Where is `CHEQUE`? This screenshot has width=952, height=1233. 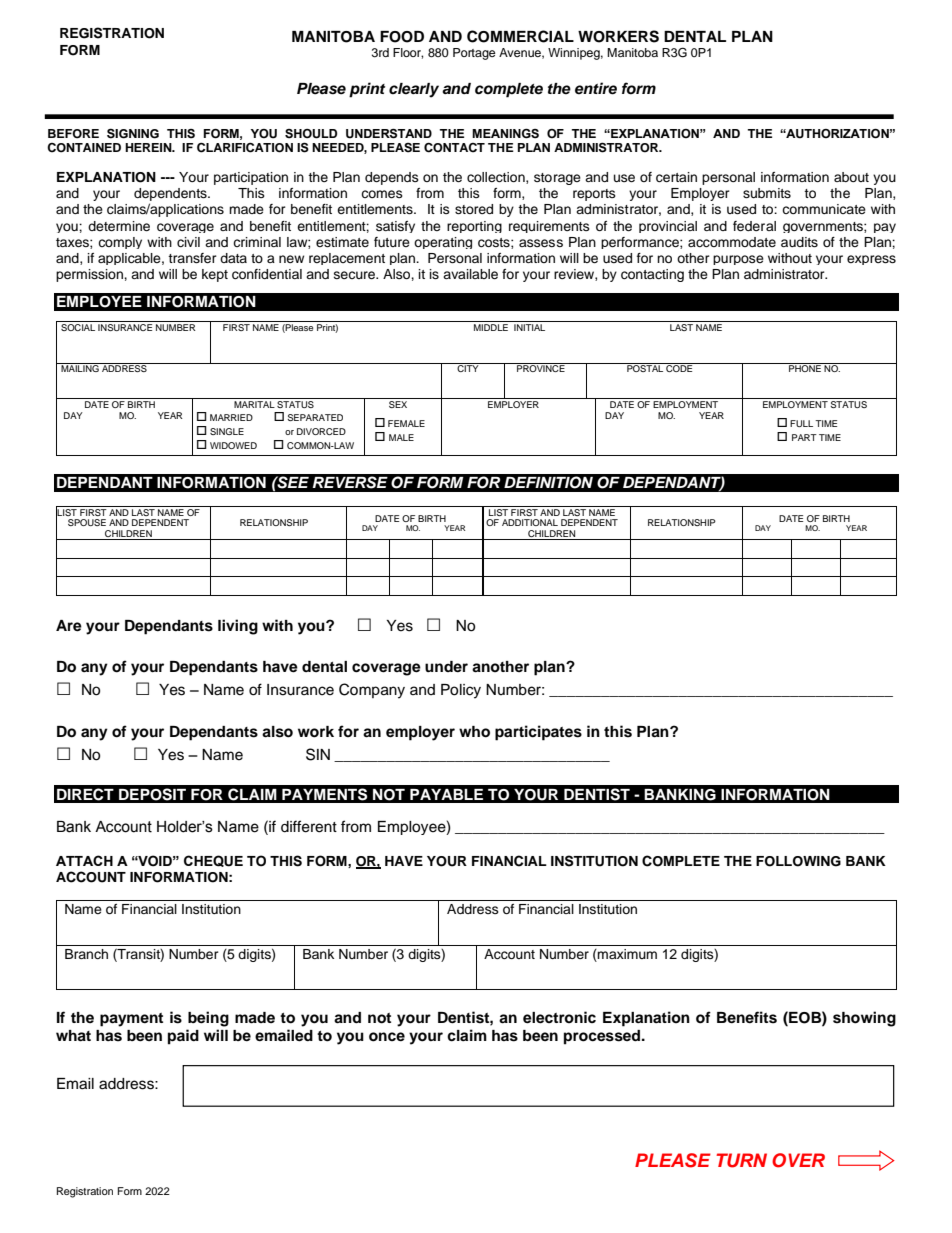
CHEQUE is located at coordinates (213, 861).
